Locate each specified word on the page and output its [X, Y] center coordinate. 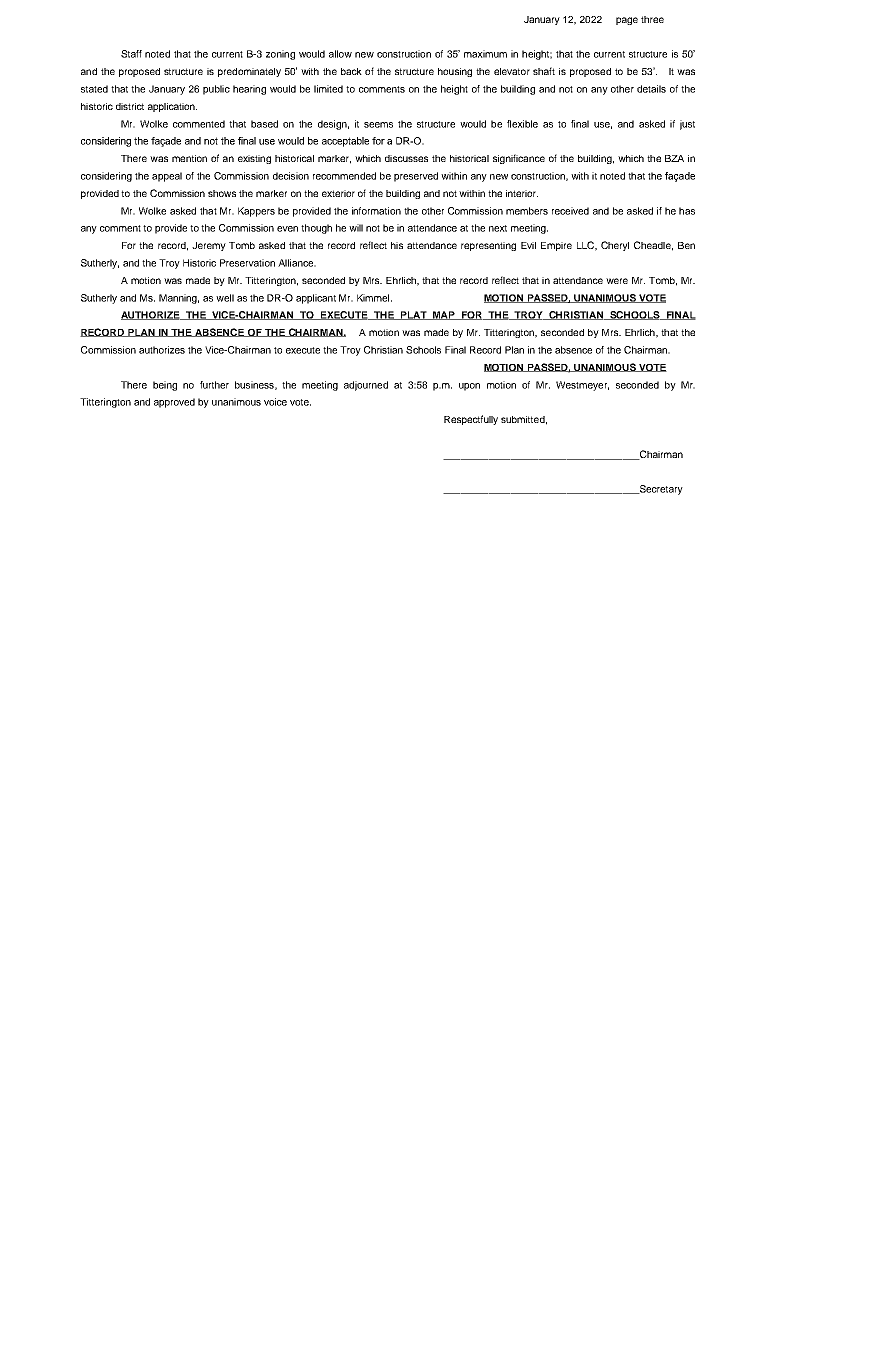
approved [174, 403]
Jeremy [209, 246]
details [651, 89]
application [172, 107]
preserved [416, 177]
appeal [167, 177]
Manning [179, 299]
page [627, 21]
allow [340, 54]
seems [378, 125]
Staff [131, 54]
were [617, 281]
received [570, 211]
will [356, 228]
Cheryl [615, 246]
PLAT [413, 315]
